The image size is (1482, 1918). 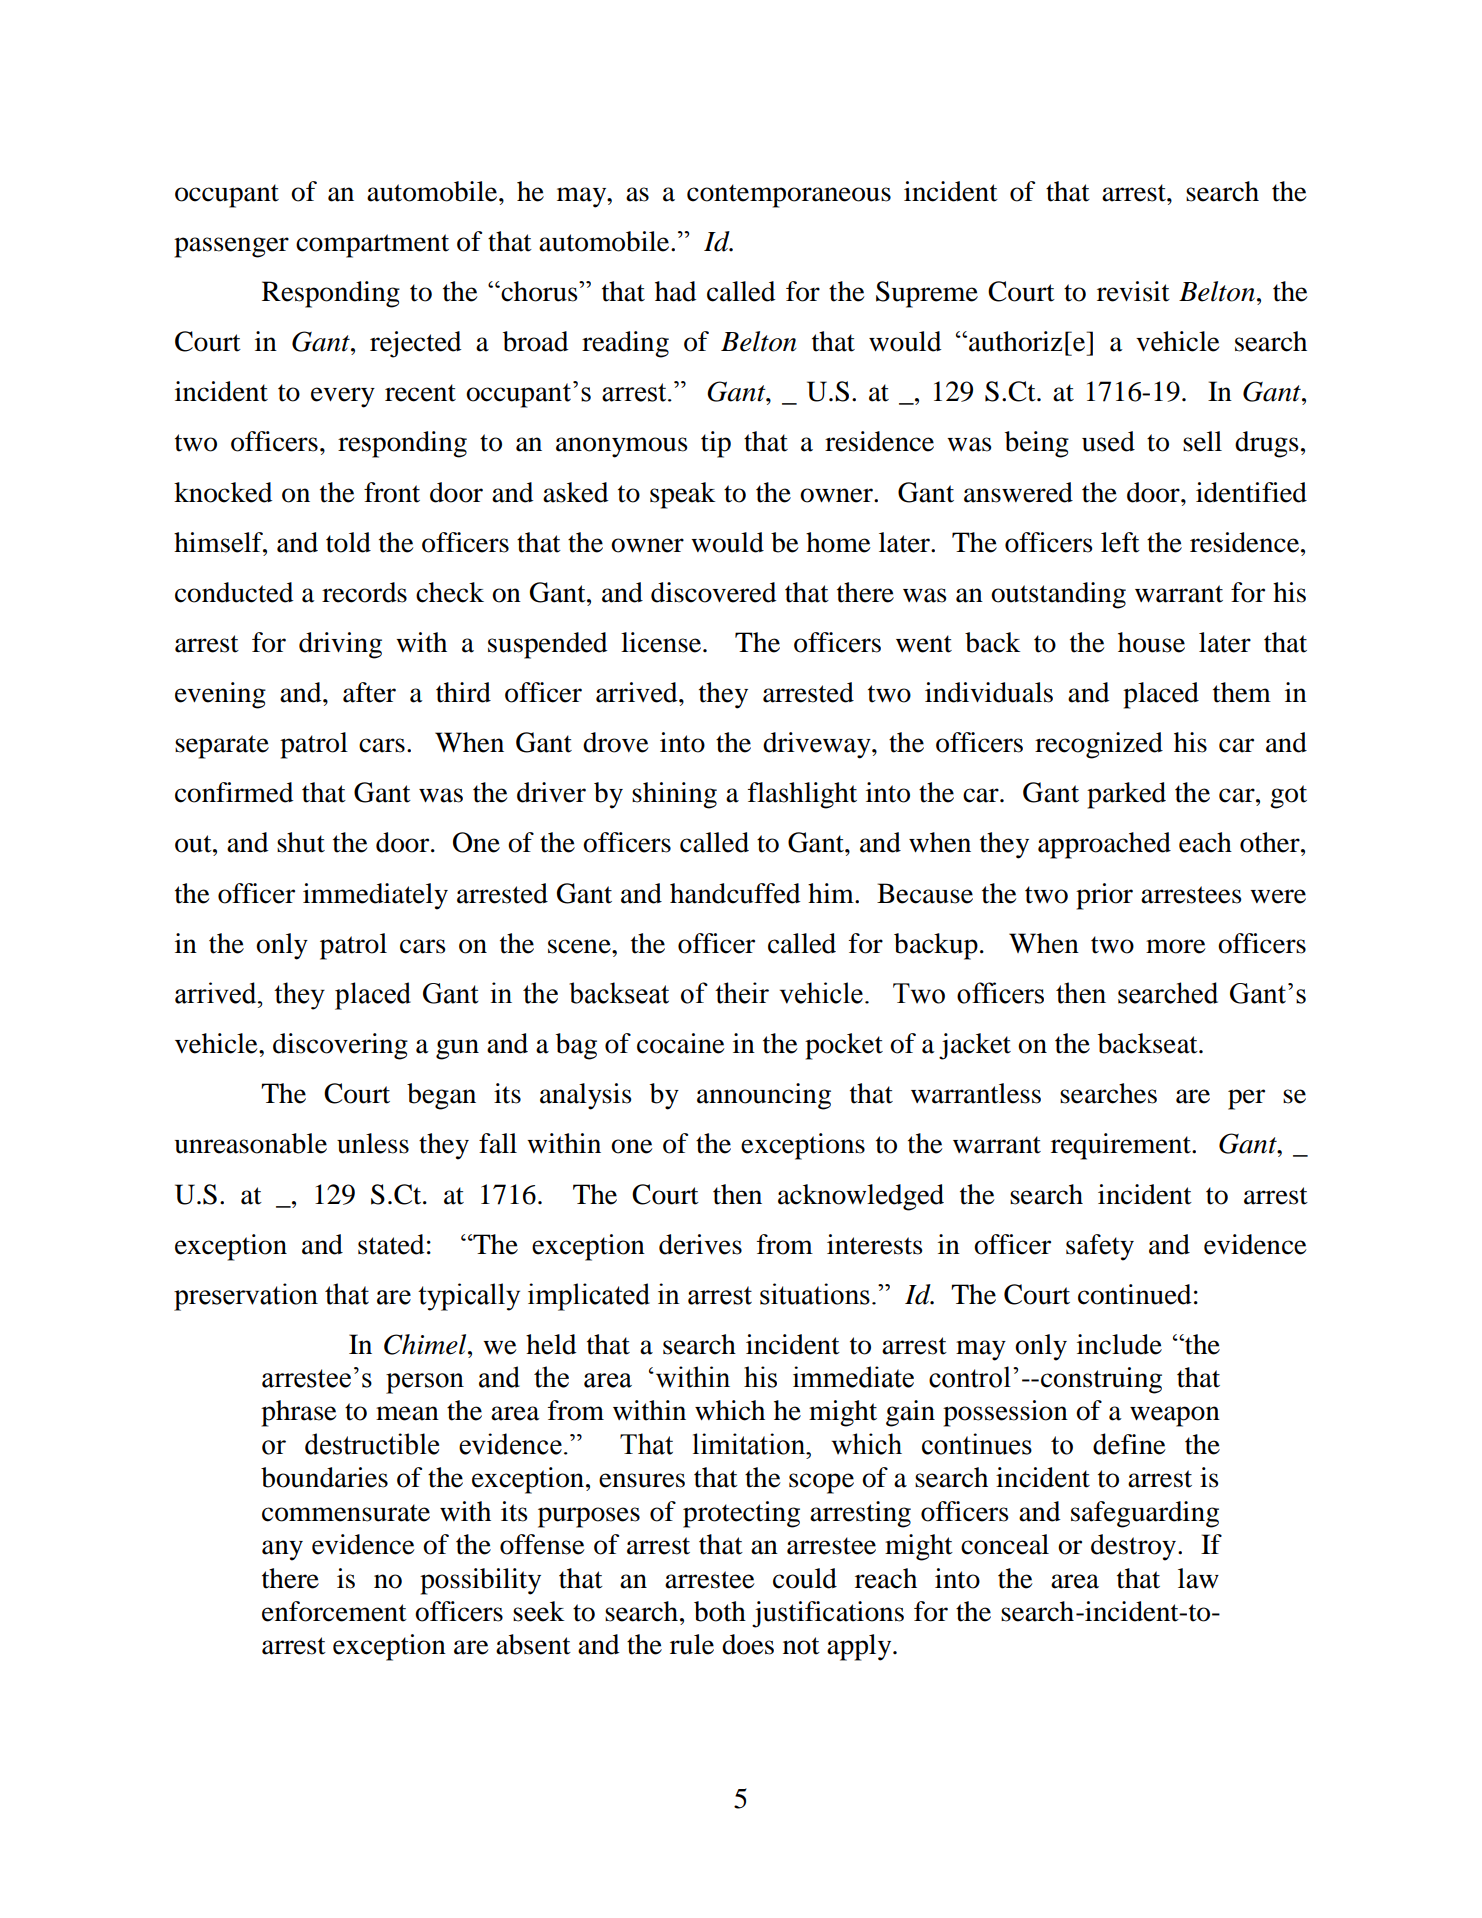 What do you see at coordinates (364, 592) in the screenshot?
I see `records` at bounding box center [364, 592].
